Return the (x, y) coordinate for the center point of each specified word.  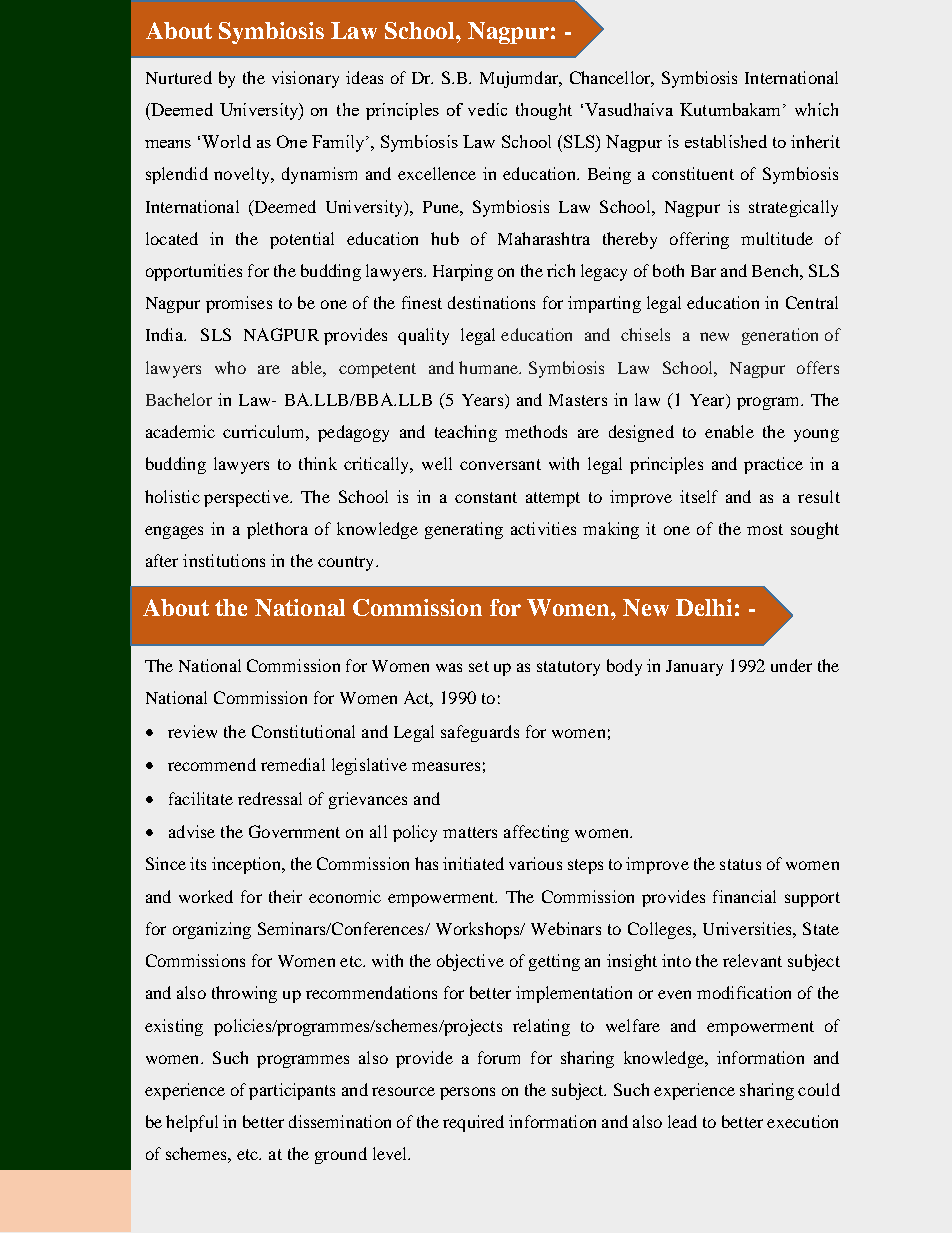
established (726, 141)
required (473, 1123)
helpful (192, 1123)
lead (682, 1121)
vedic (487, 109)
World (226, 141)
